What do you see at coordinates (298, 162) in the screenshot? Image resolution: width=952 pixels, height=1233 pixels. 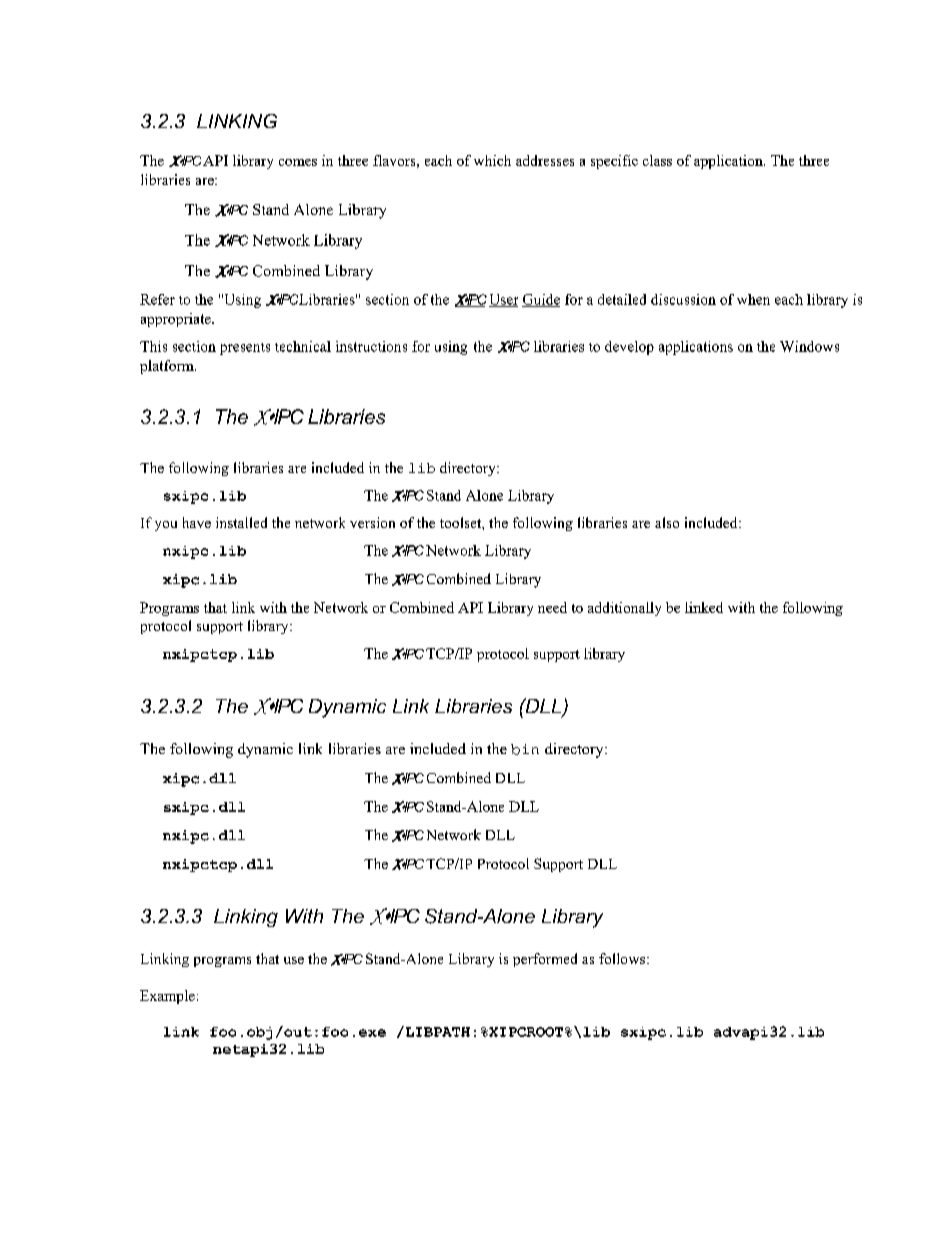 I see `comes` at bounding box center [298, 162].
